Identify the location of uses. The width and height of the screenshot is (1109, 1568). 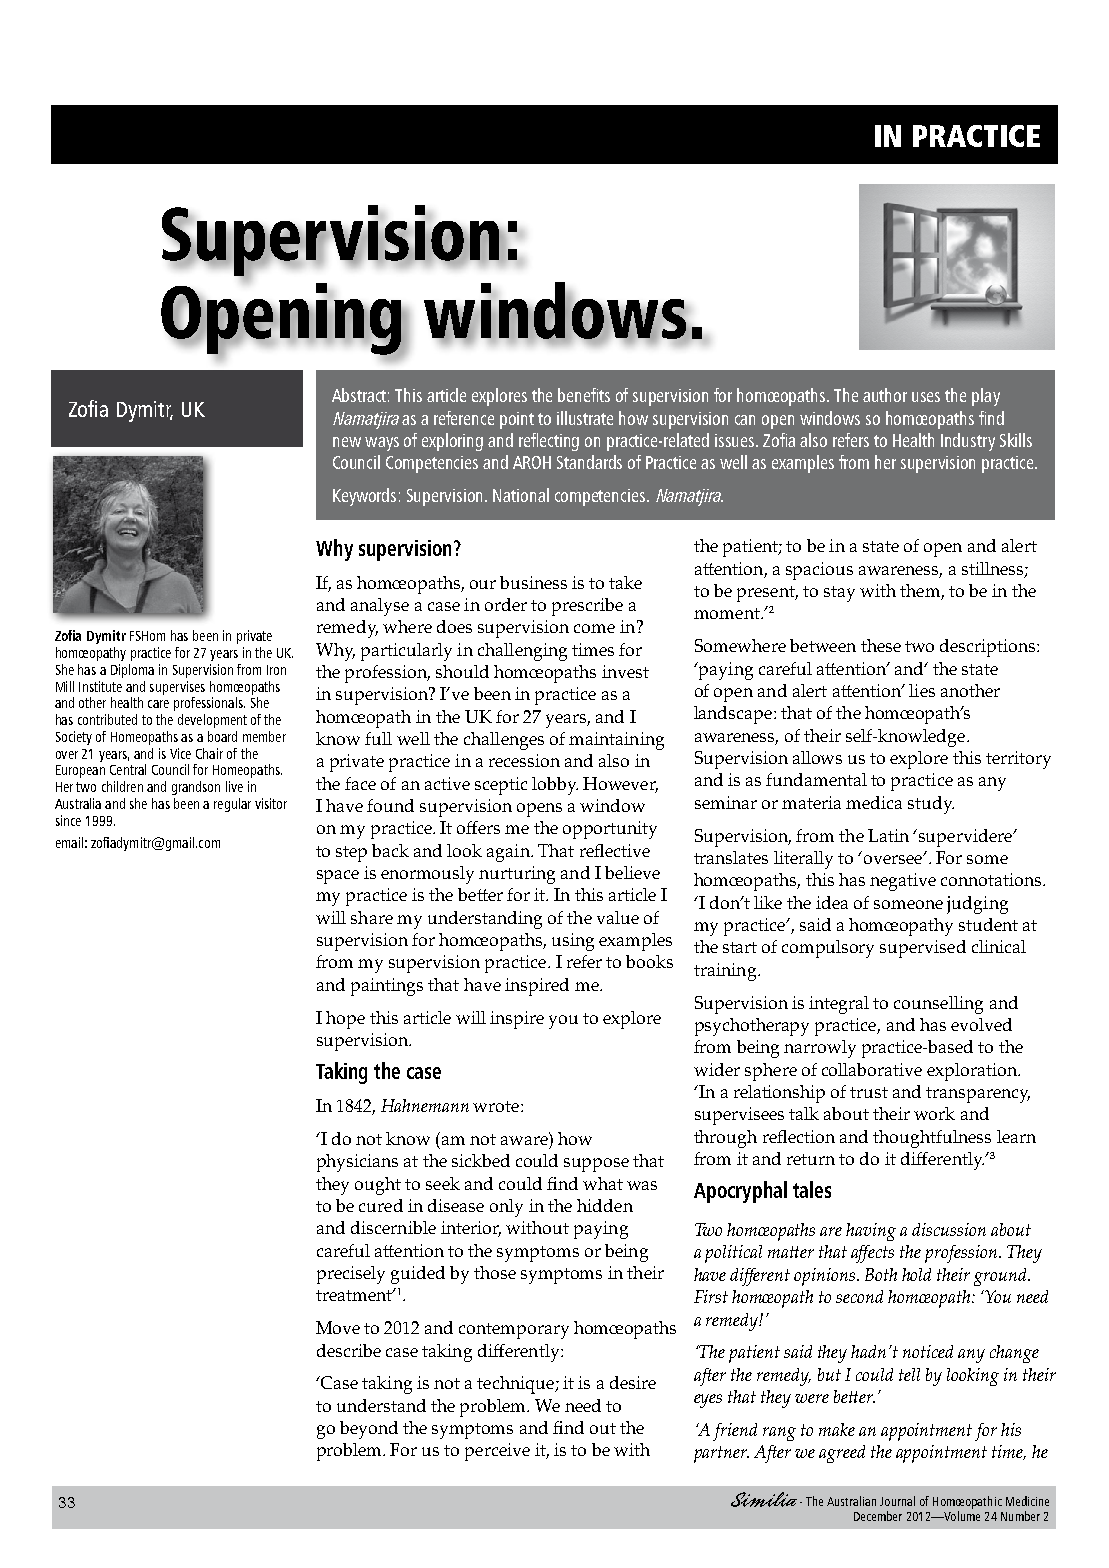
(926, 397).
